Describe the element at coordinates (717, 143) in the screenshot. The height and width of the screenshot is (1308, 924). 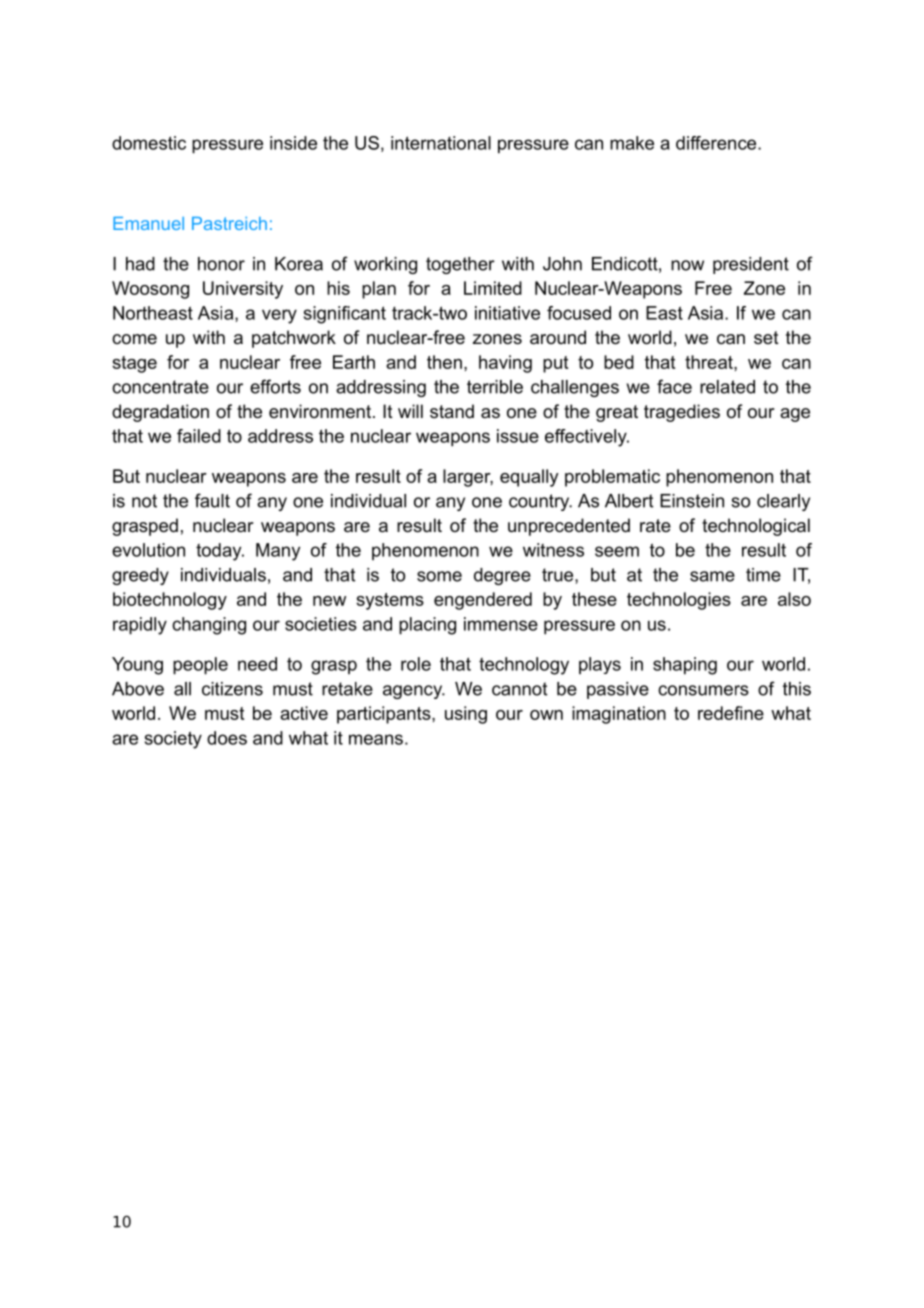
I see `difference` at that location.
